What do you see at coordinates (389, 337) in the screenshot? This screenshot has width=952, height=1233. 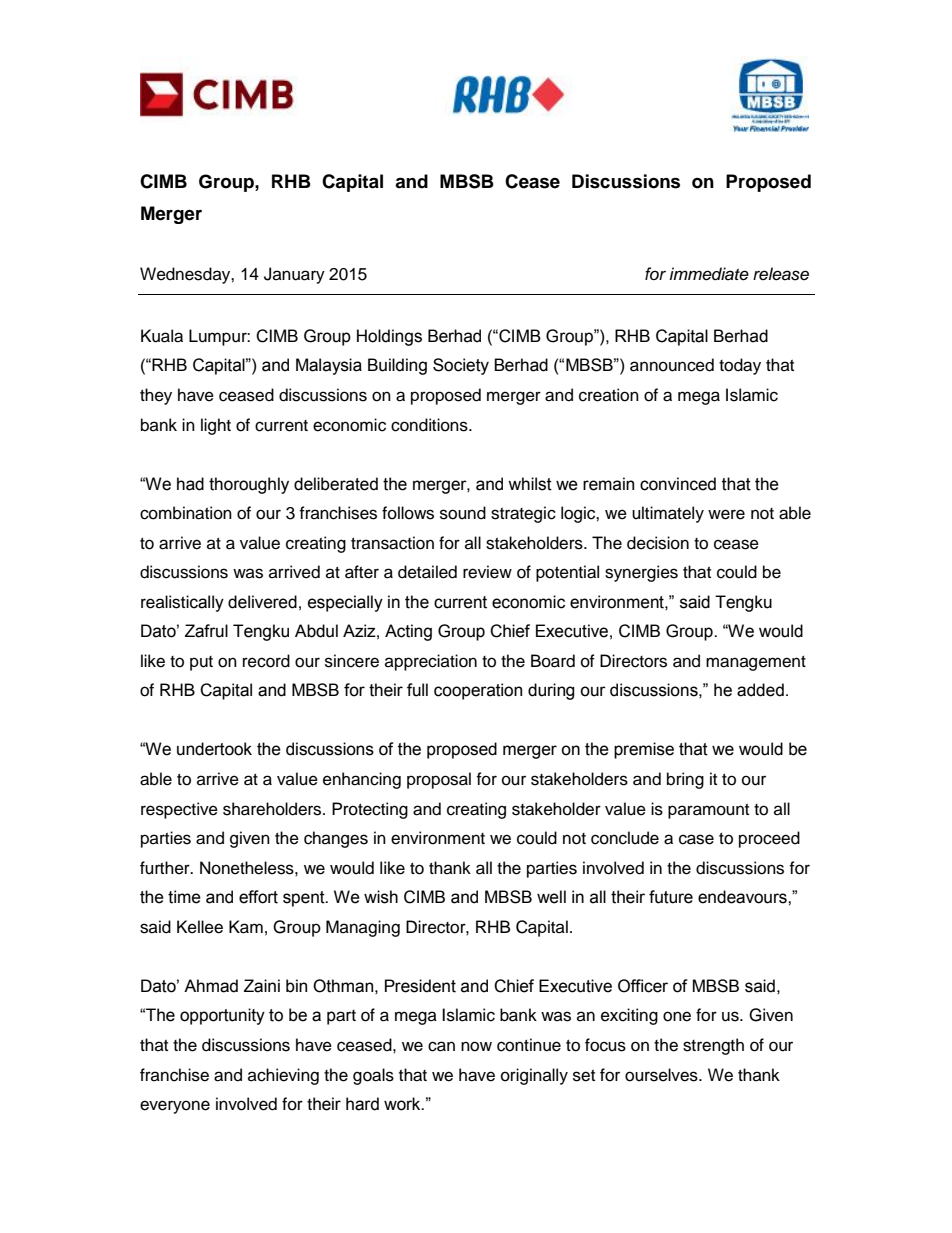 I see `Holdings` at bounding box center [389, 337].
